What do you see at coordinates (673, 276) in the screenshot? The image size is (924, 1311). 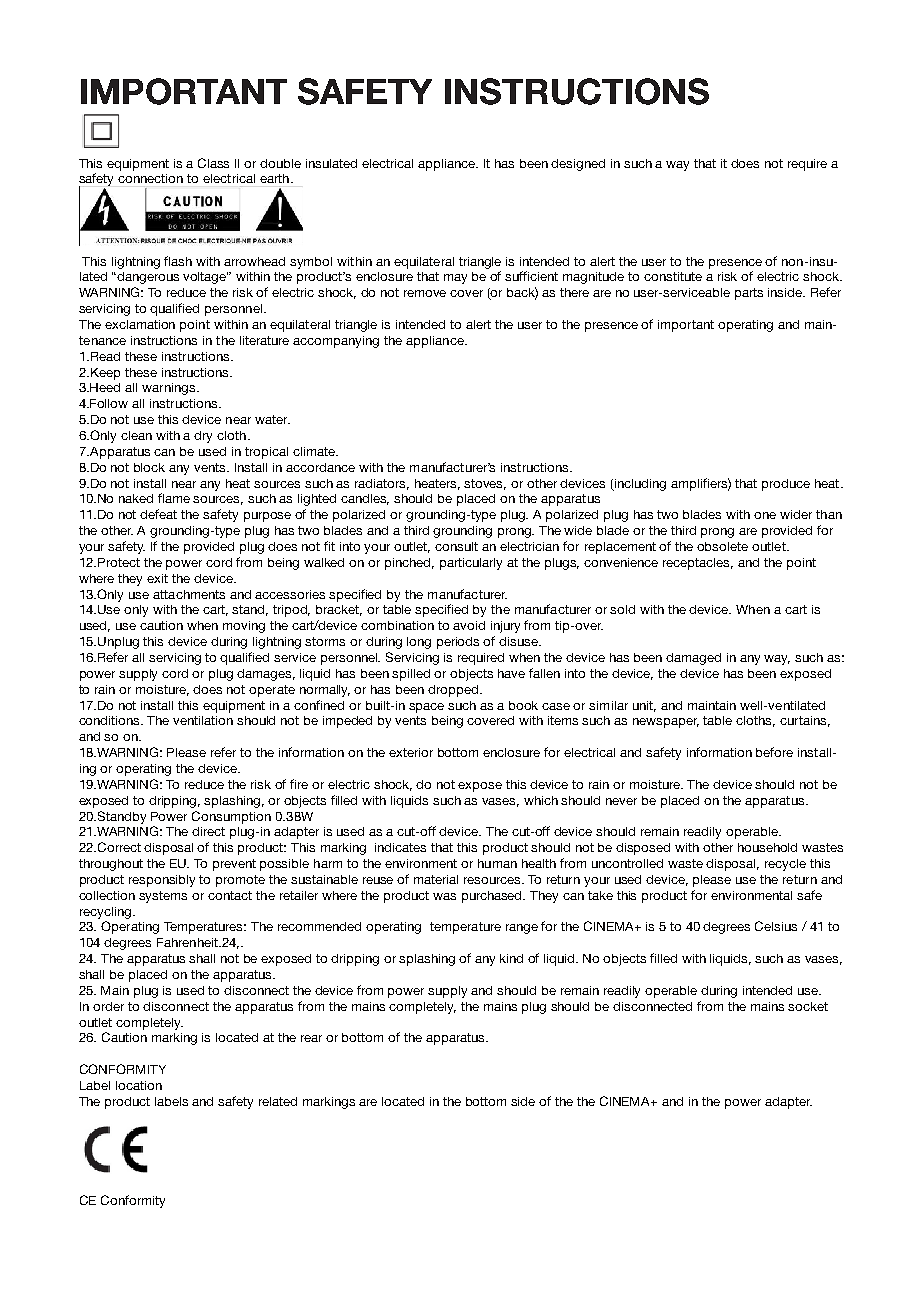 I see `constitute` at bounding box center [673, 276].
